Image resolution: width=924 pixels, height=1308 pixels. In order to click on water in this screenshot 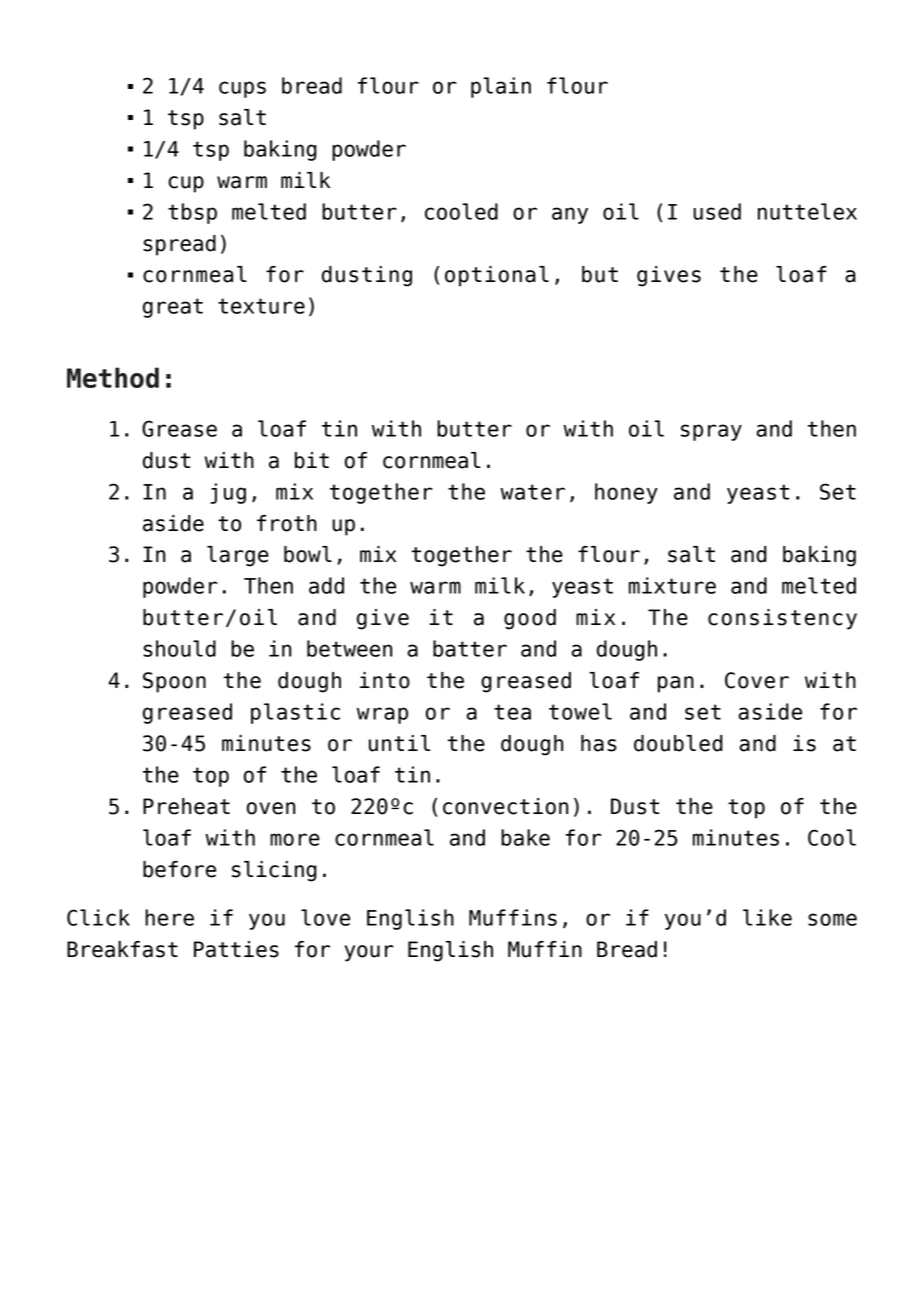, I will do `click(532, 492)`.
